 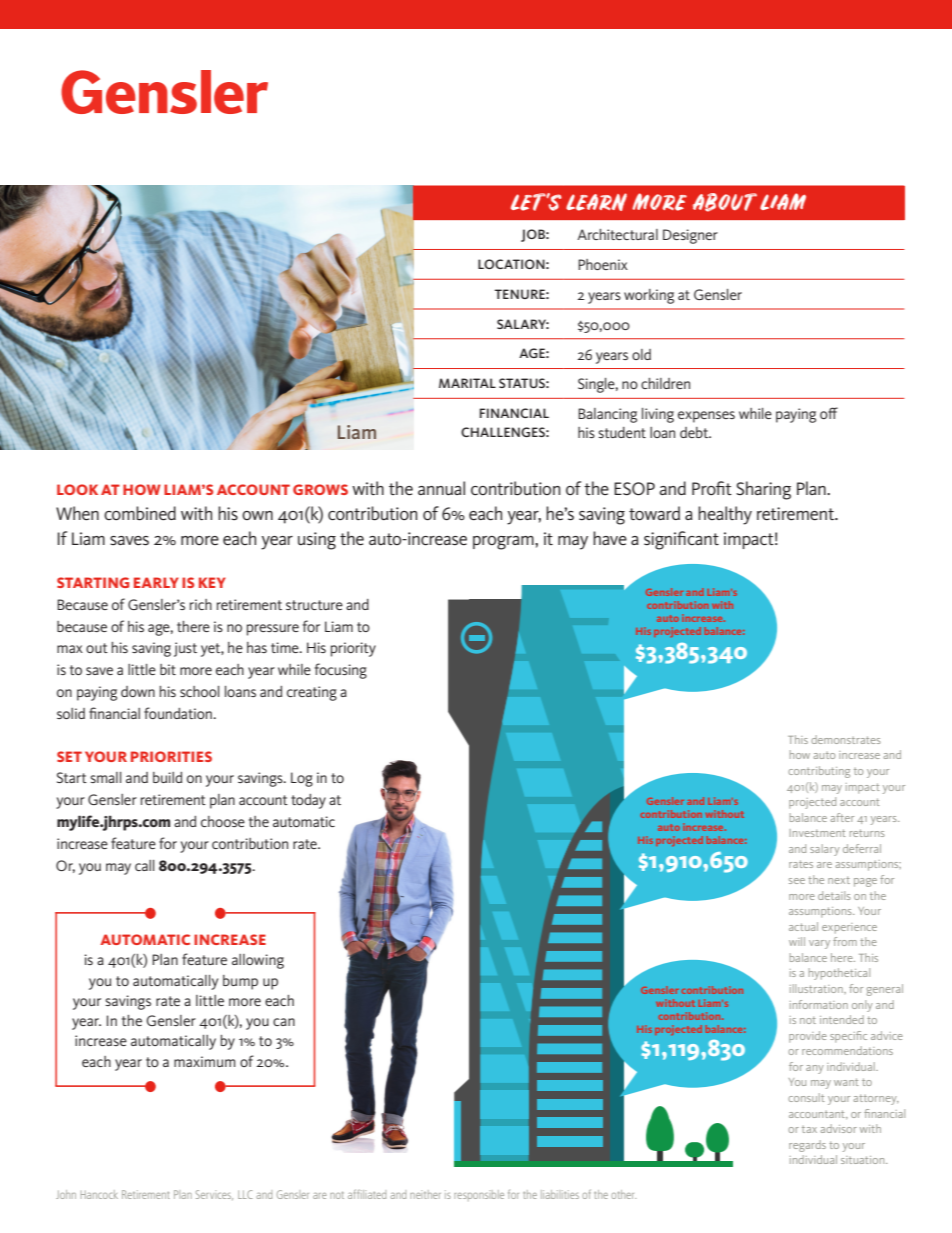 What do you see at coordinates (763, 490) in the screenshot?
I see `Sharing` at bounding box center [763, 490].
